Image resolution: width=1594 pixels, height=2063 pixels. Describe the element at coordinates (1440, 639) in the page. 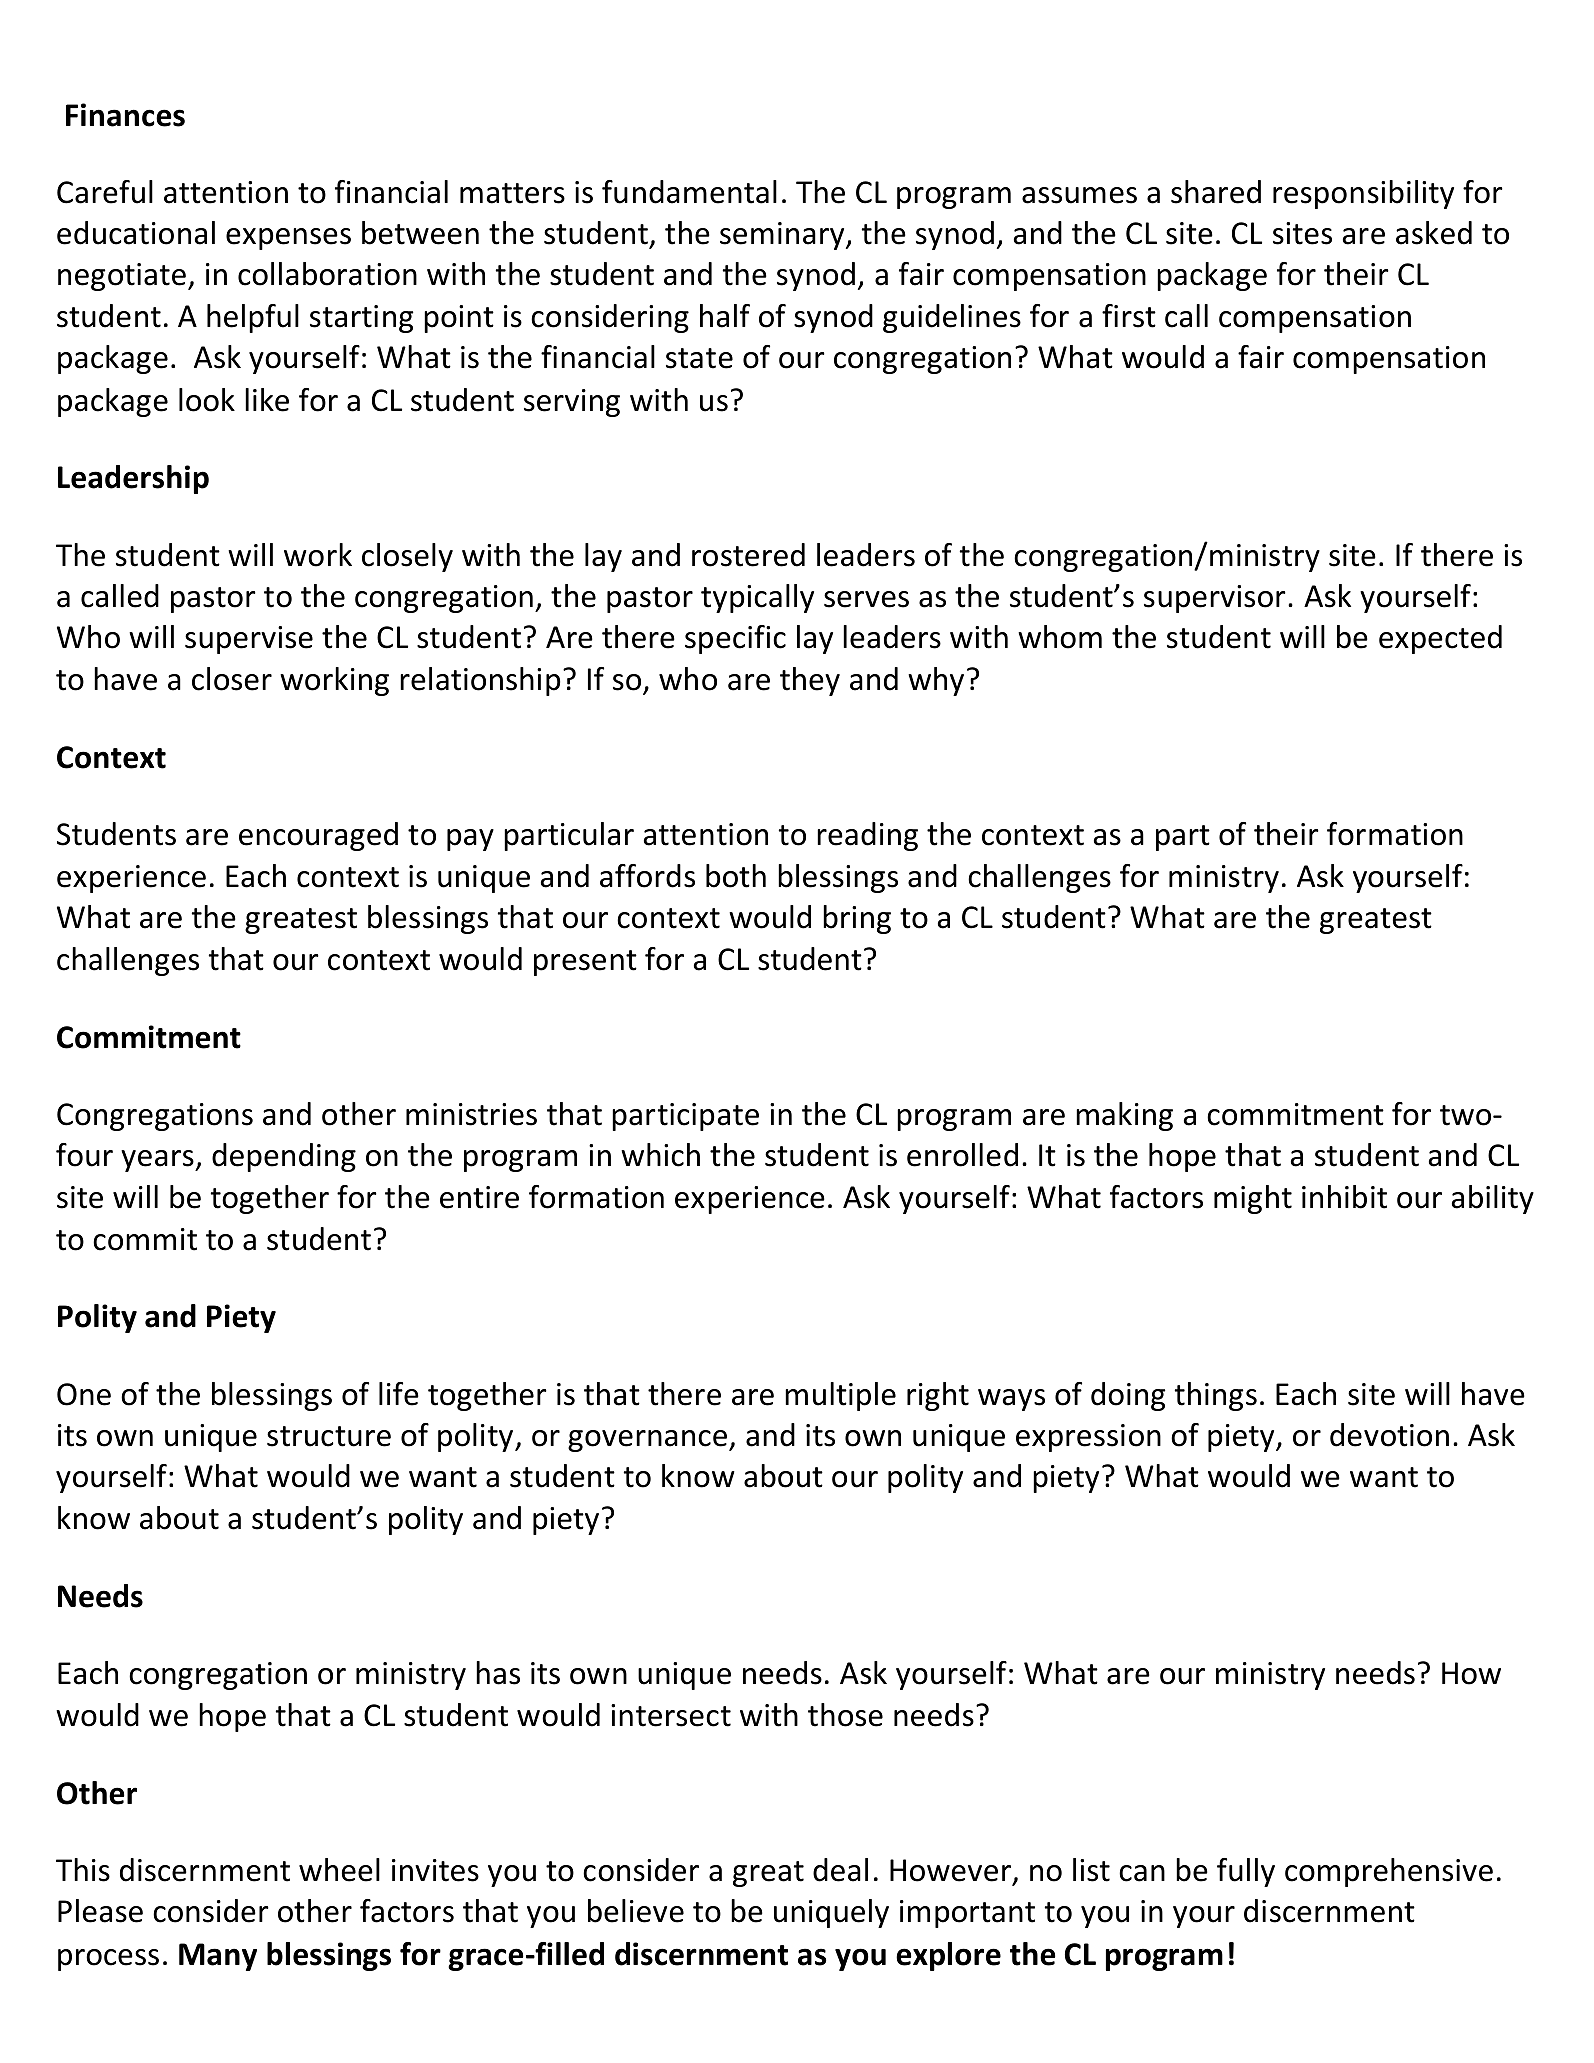

I see `expected` at that location.
